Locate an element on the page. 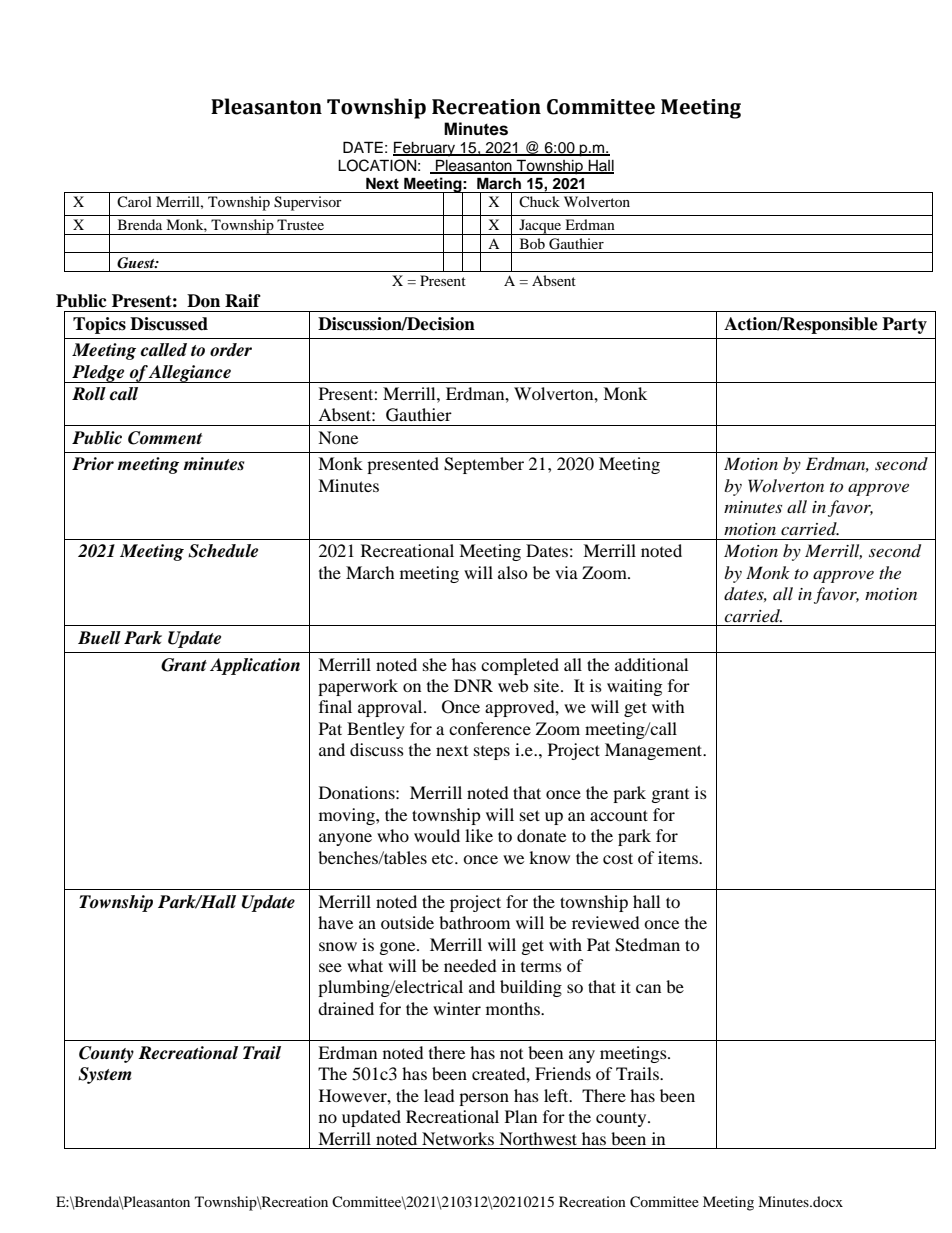 This page has height=1233, width=952. Carol is located at coordinates (134, 201).
